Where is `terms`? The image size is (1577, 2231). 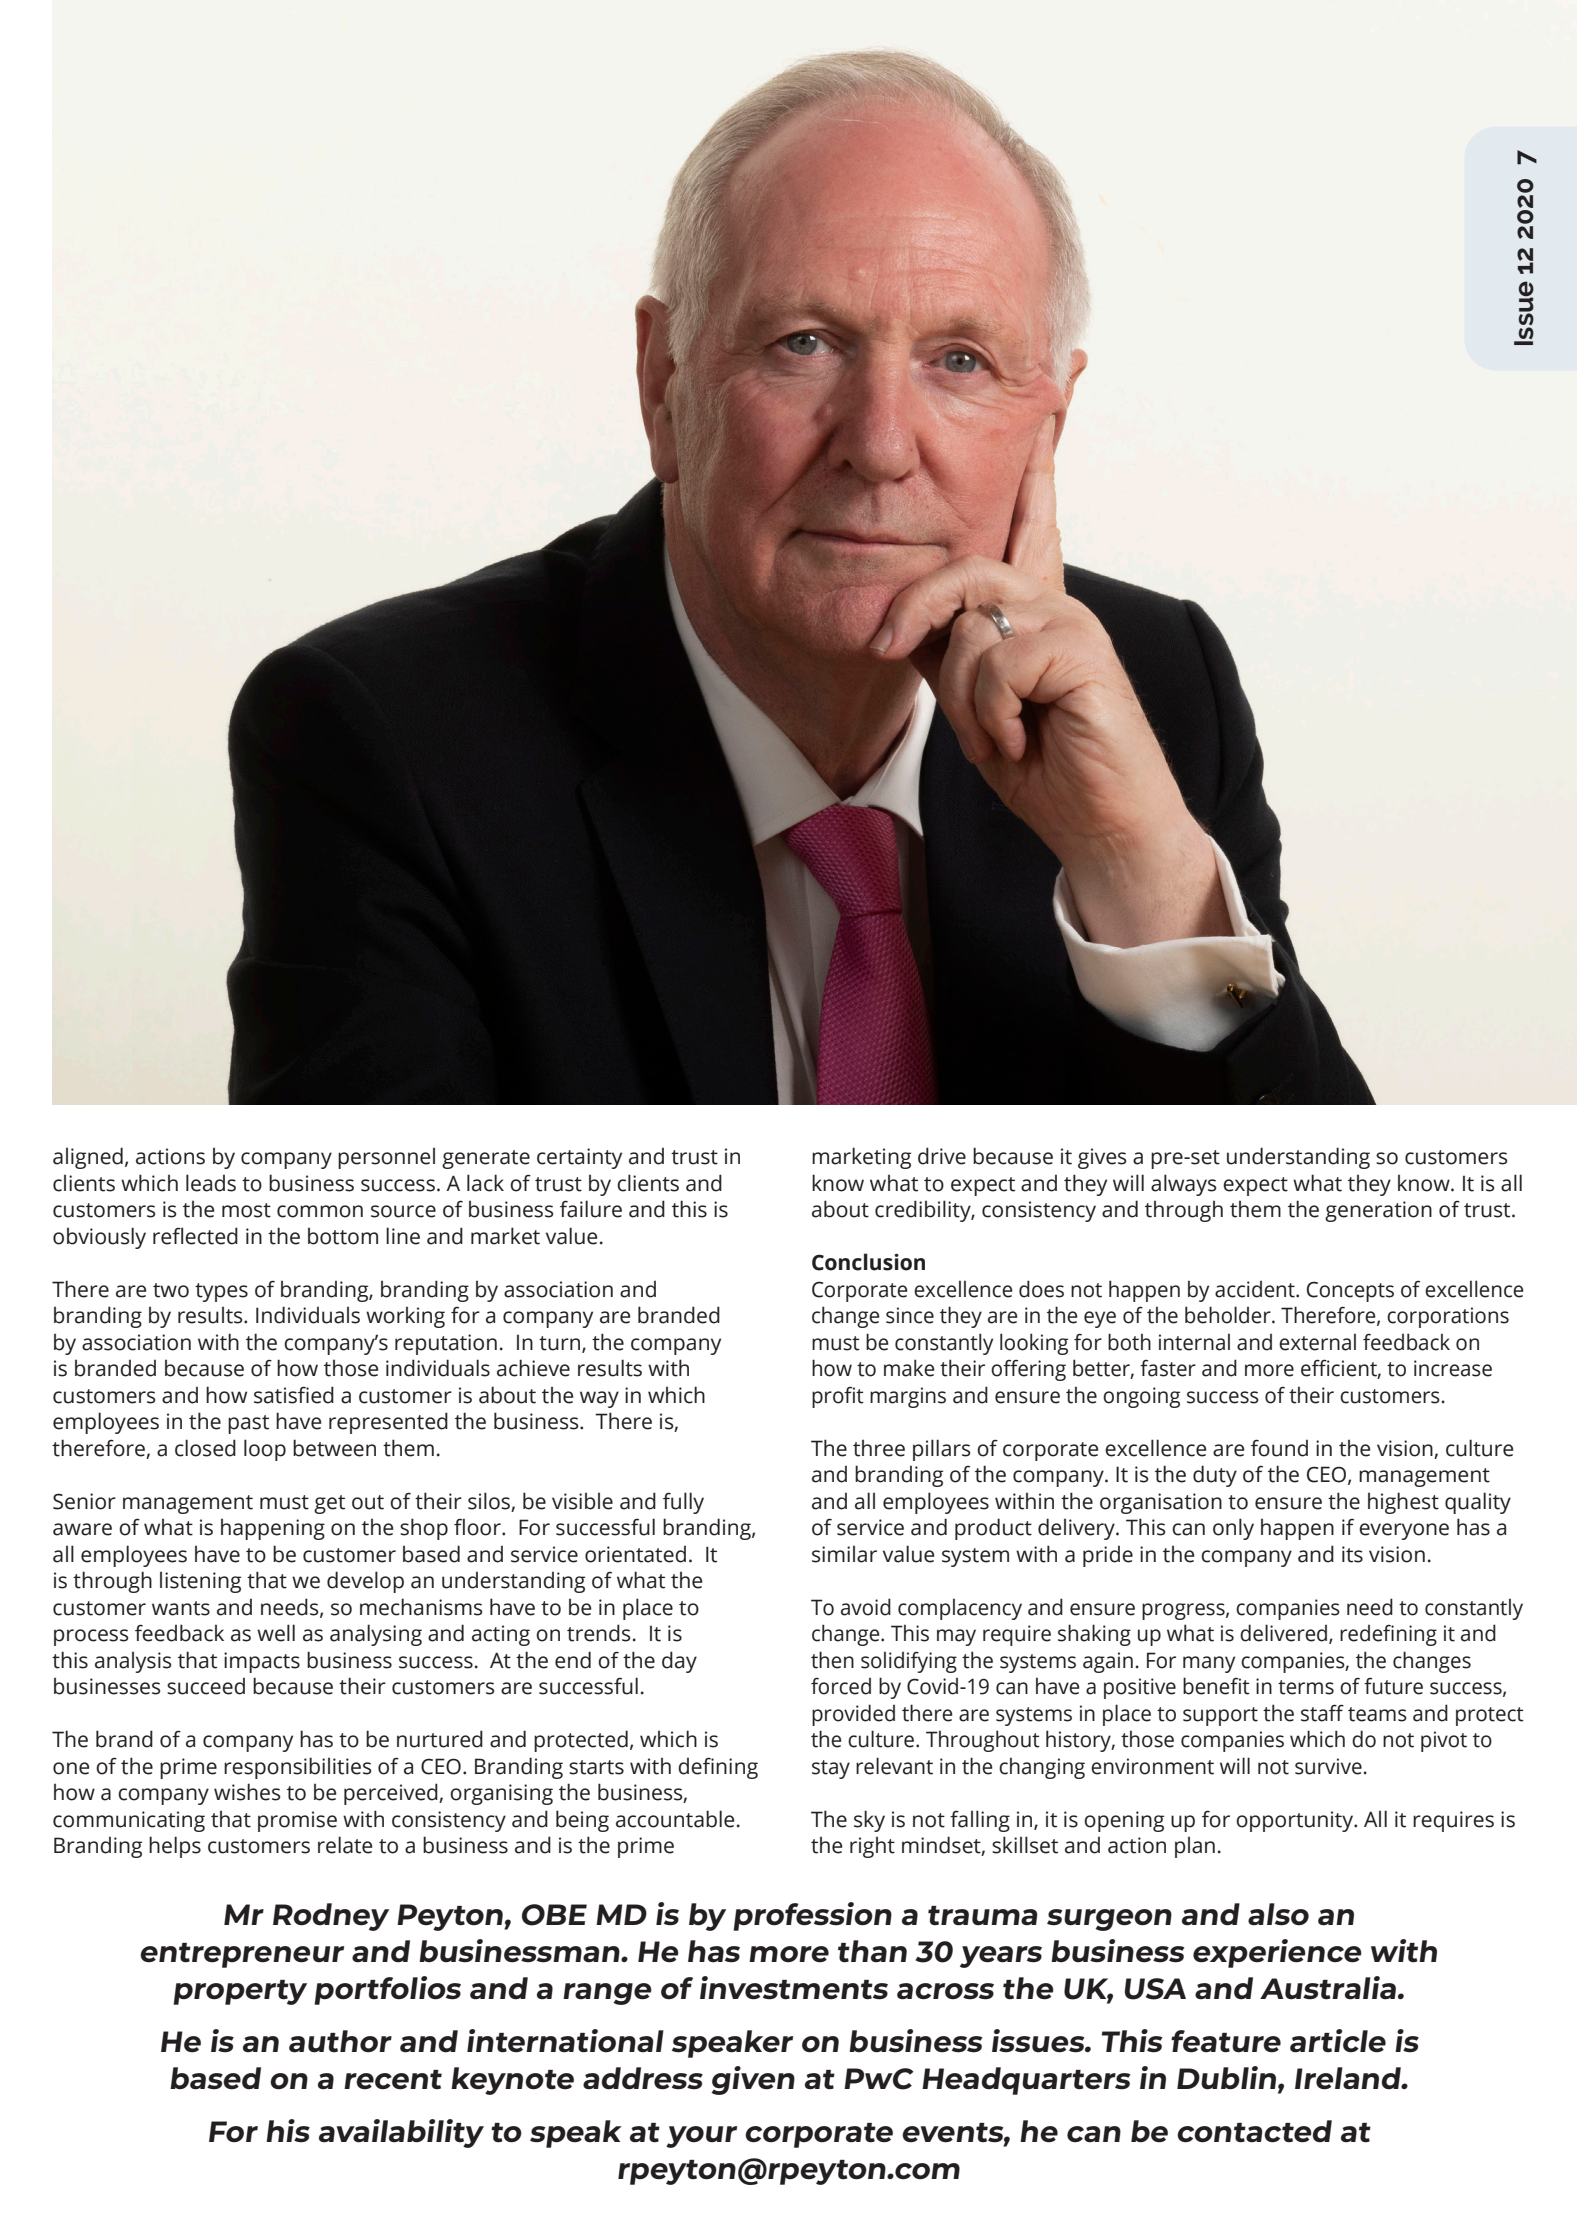
terms is located at coordinates (1306, 1687).
